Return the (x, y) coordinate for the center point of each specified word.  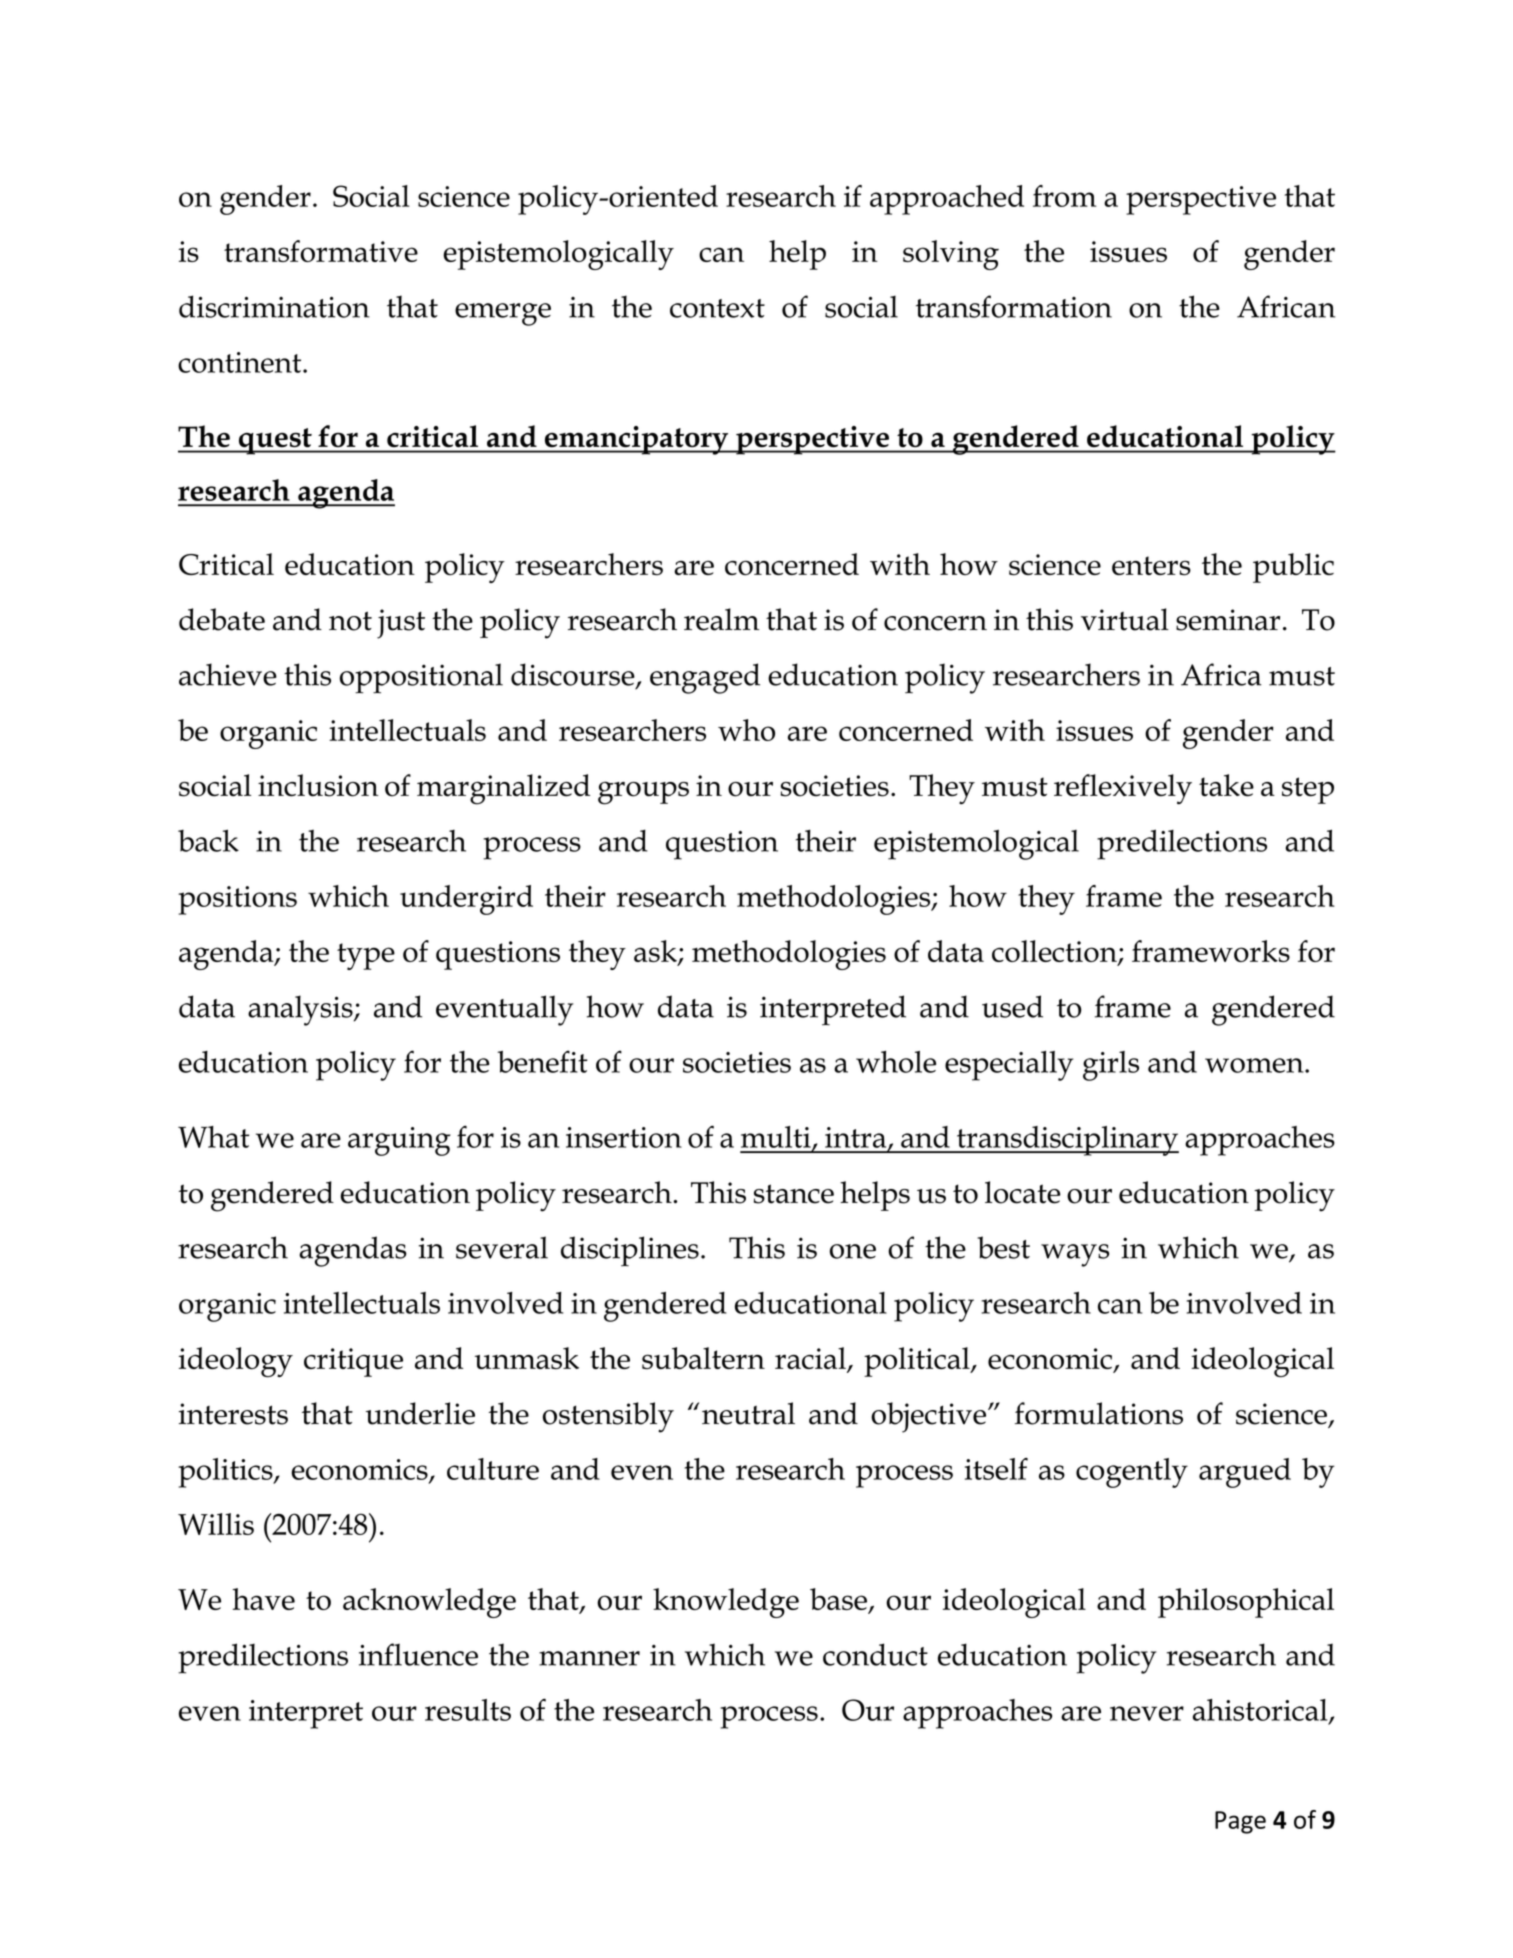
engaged (705, 678)
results (468, 1710)
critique (353, 1362)
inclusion (318, 785)
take (1226, 785)
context (717, 308)
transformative (321, 251)
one (853, 1251)
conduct (875, 1654)
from (1065, 196)
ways (1075, 1255)
